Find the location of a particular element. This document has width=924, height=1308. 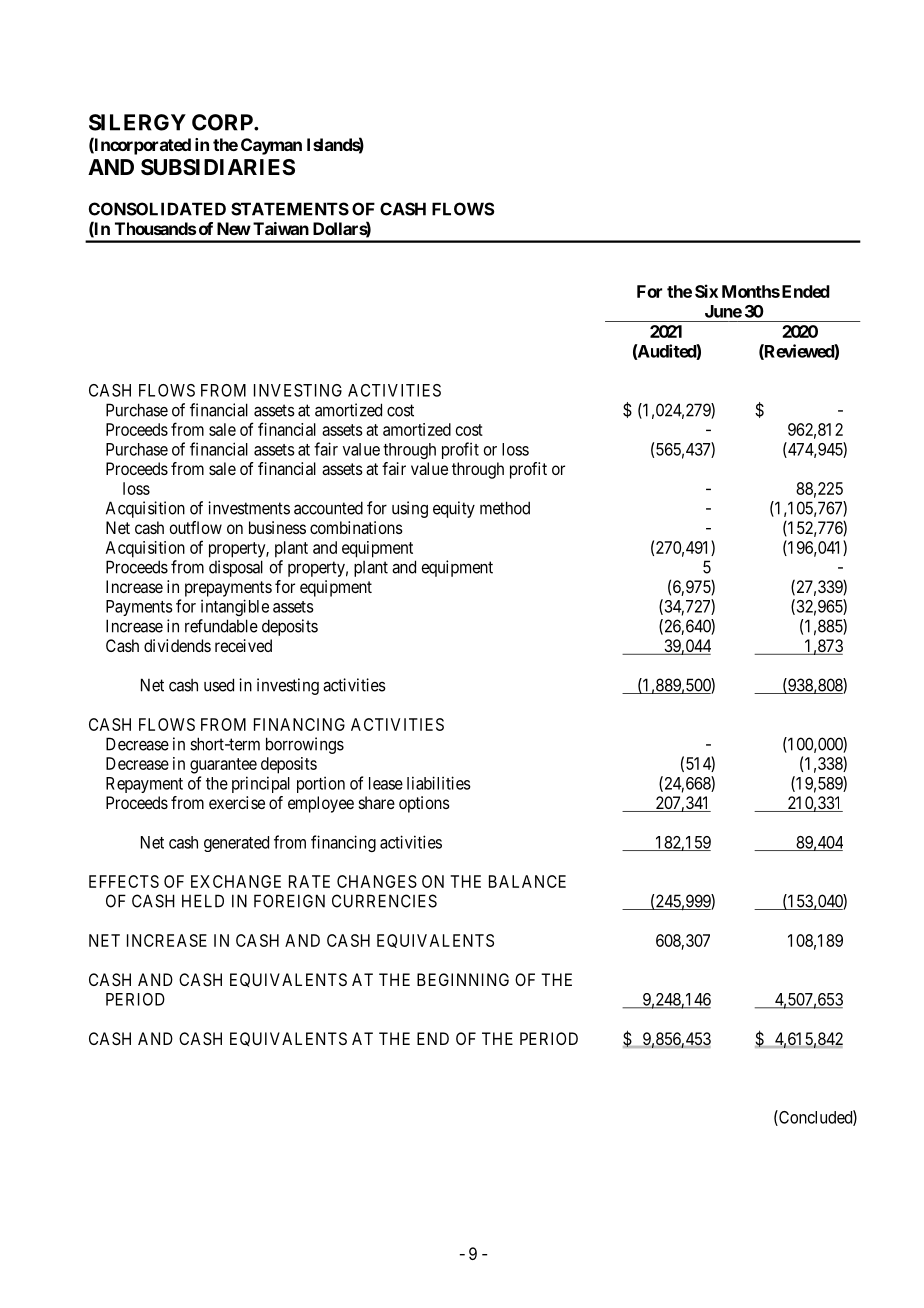

HELD is located at coordinates (203, 901).
